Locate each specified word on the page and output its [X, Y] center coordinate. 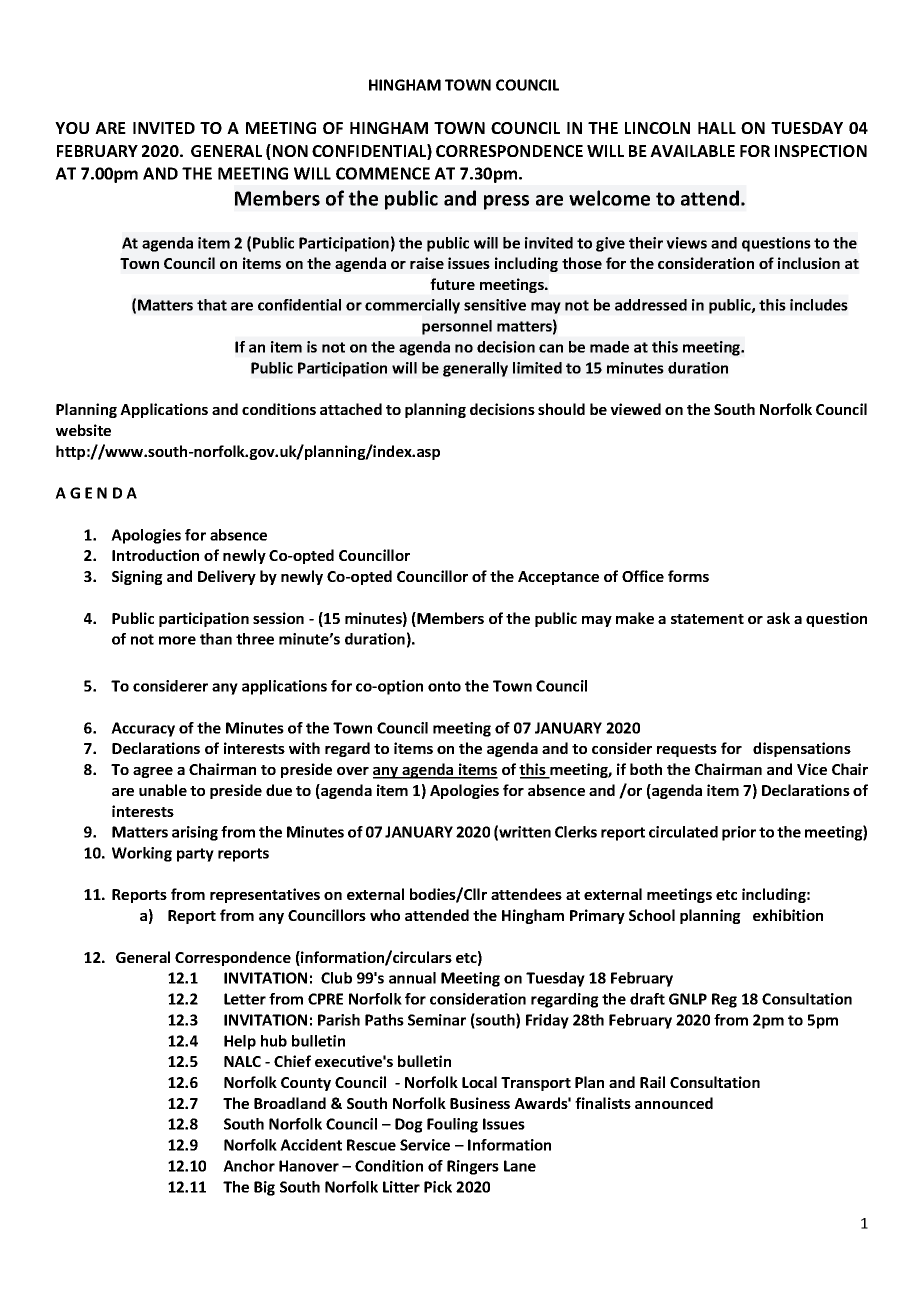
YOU [72, 128]
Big [264, 1188]
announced [674, 1103]
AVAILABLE [692, 151]
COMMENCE [383, 173]
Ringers [473, 1167]
